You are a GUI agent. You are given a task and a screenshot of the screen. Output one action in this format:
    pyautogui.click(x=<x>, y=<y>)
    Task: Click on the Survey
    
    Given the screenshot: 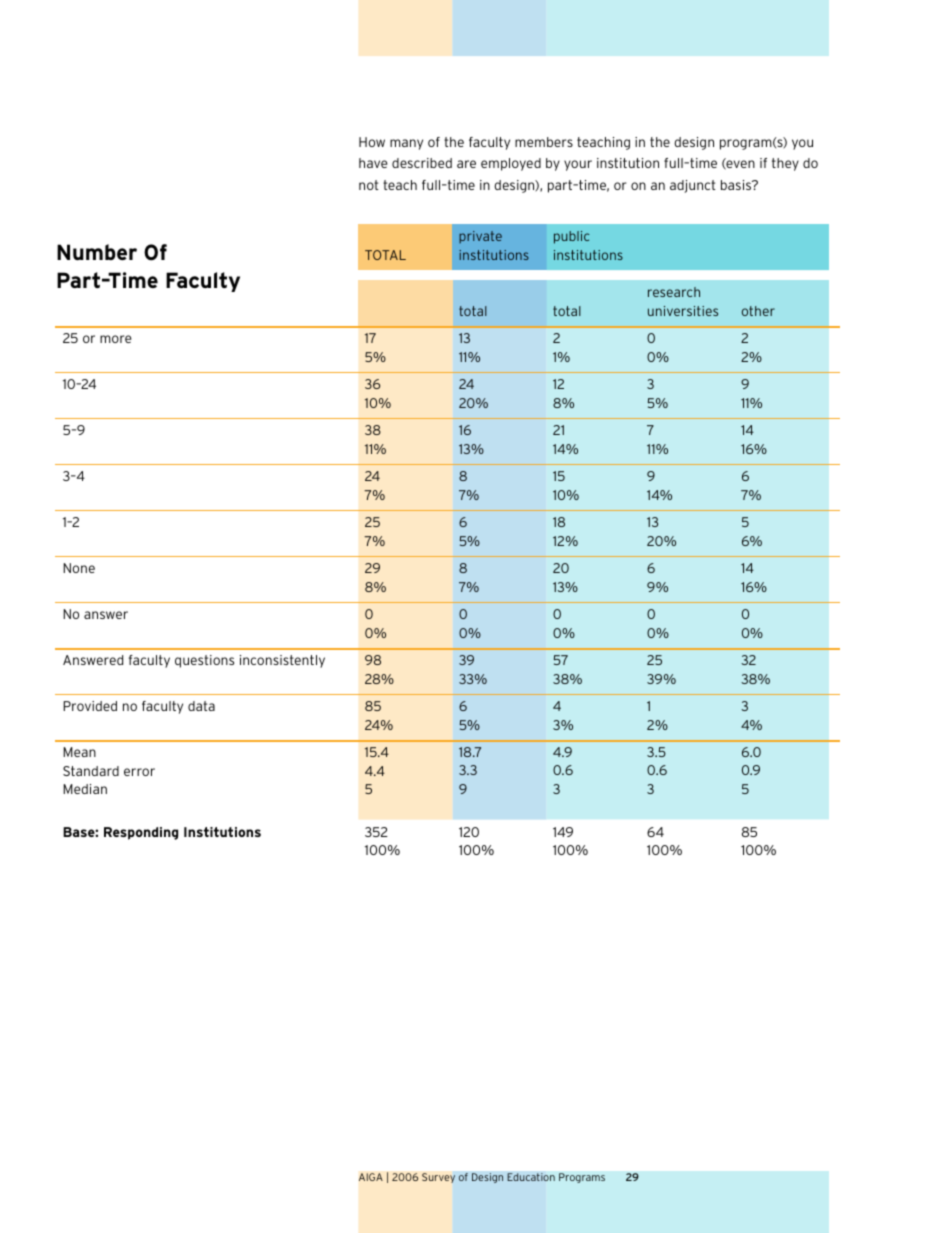 What is the action you would take?
    pyautogui.click(x=438, y=1178)
